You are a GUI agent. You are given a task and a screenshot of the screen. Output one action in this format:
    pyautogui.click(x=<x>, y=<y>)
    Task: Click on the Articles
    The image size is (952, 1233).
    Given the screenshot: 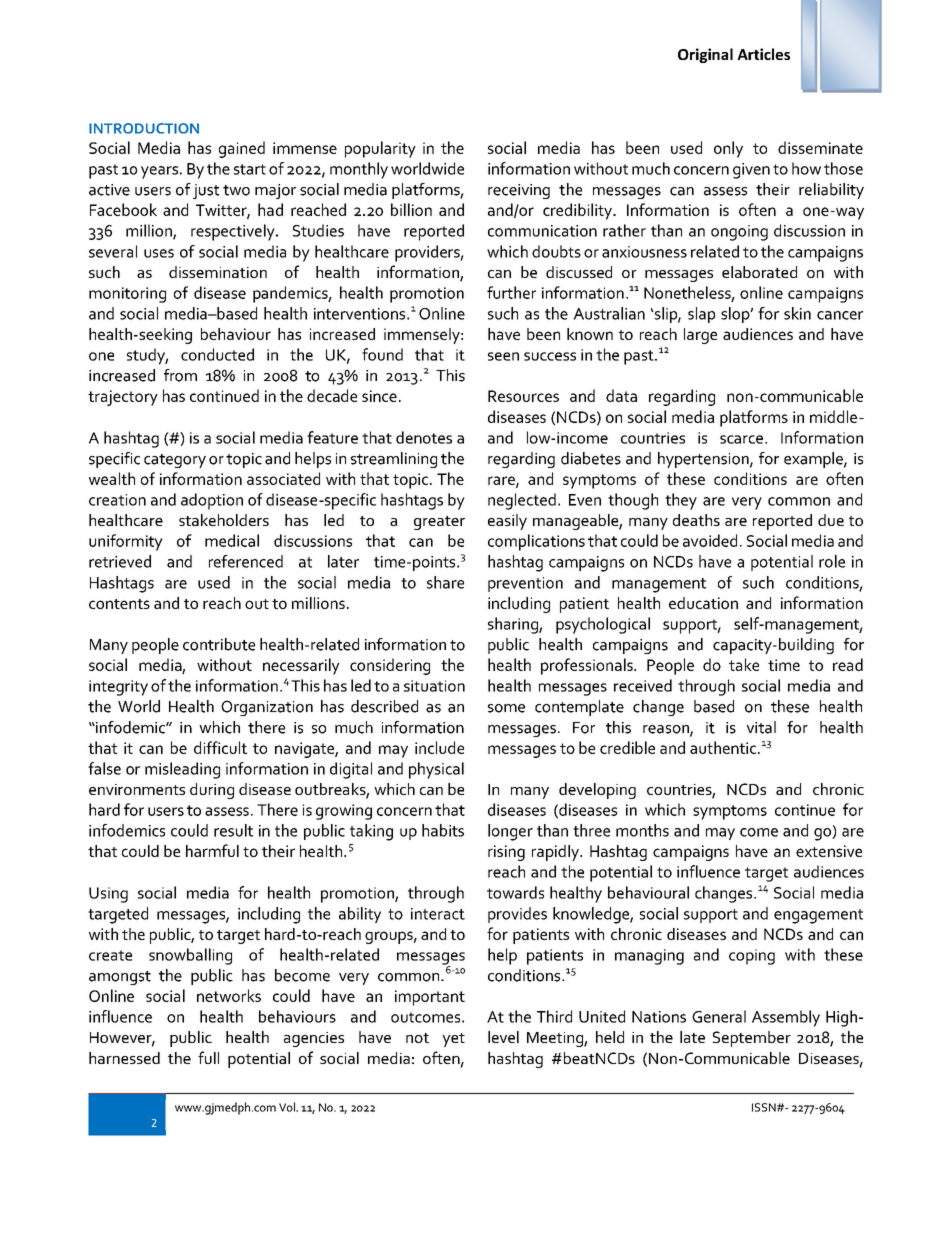 What is the action you would take?
    pyautogui.click(x=763, y=54)
